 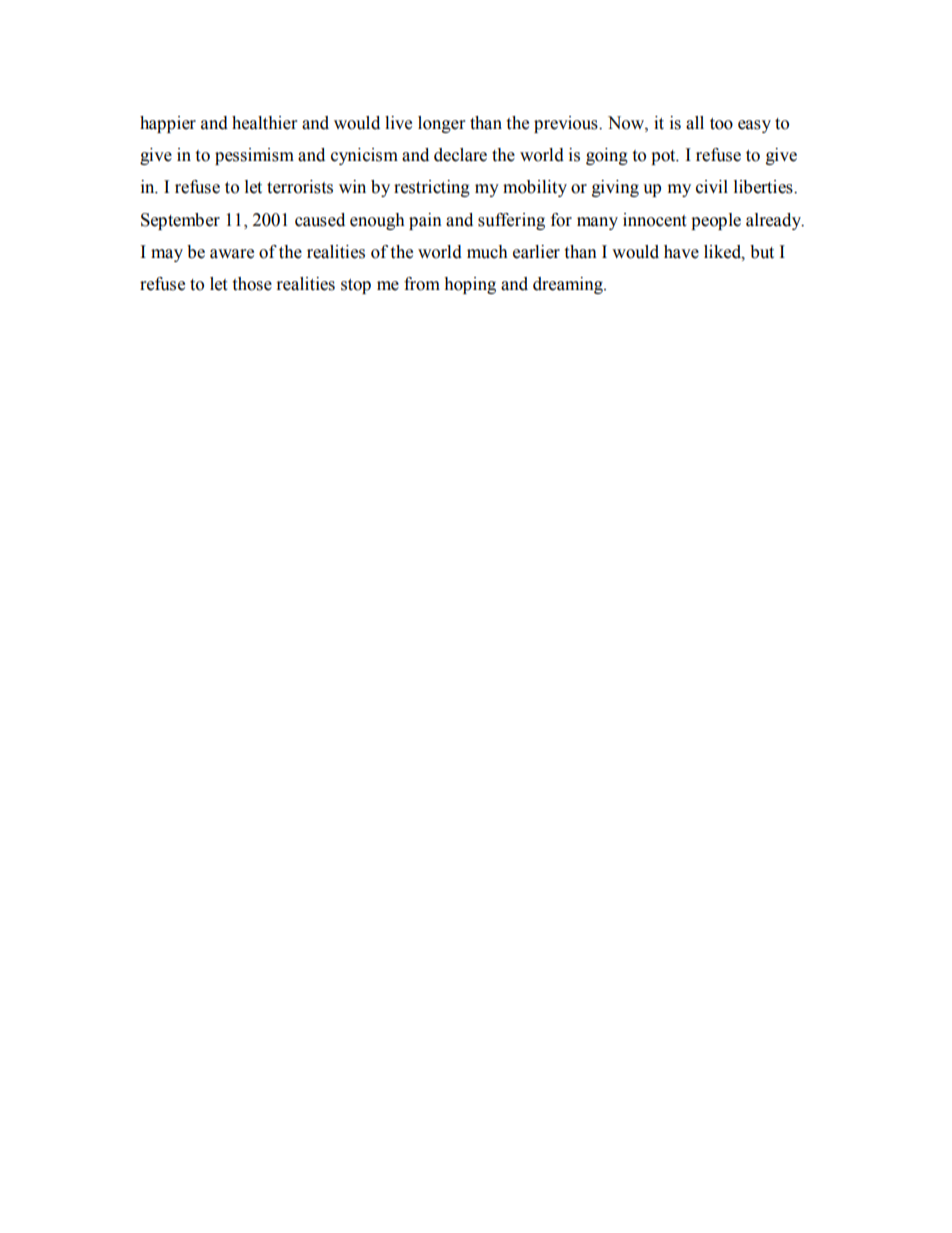 What do you see at coordinates (460, 155) in the screenshot?
I see `declare` at bounding box center [460, 155].
